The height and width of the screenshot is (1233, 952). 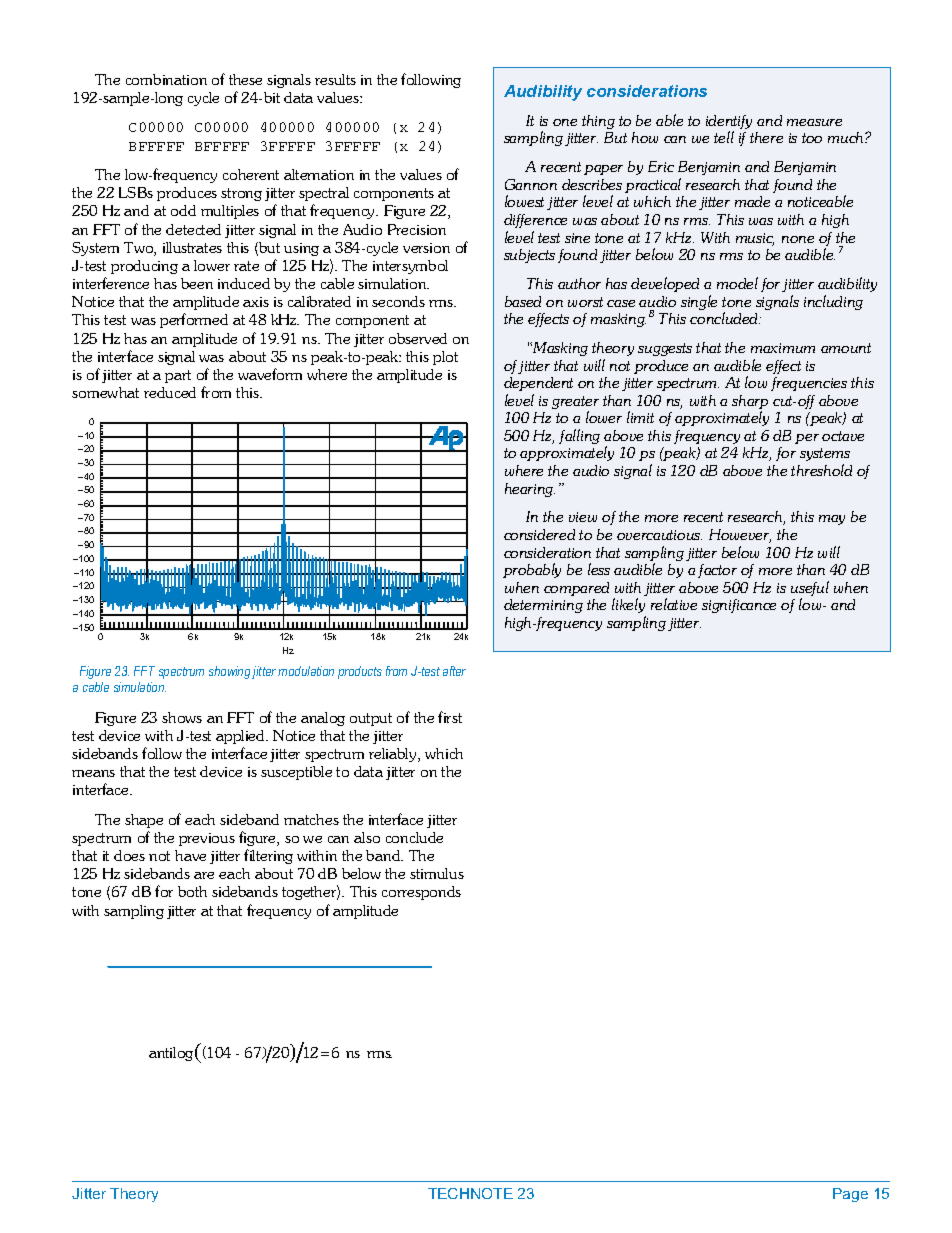 What do you see at coordinates (739, 606) in the screenshot?
I see `significance` at bounding box center [739, 606].
